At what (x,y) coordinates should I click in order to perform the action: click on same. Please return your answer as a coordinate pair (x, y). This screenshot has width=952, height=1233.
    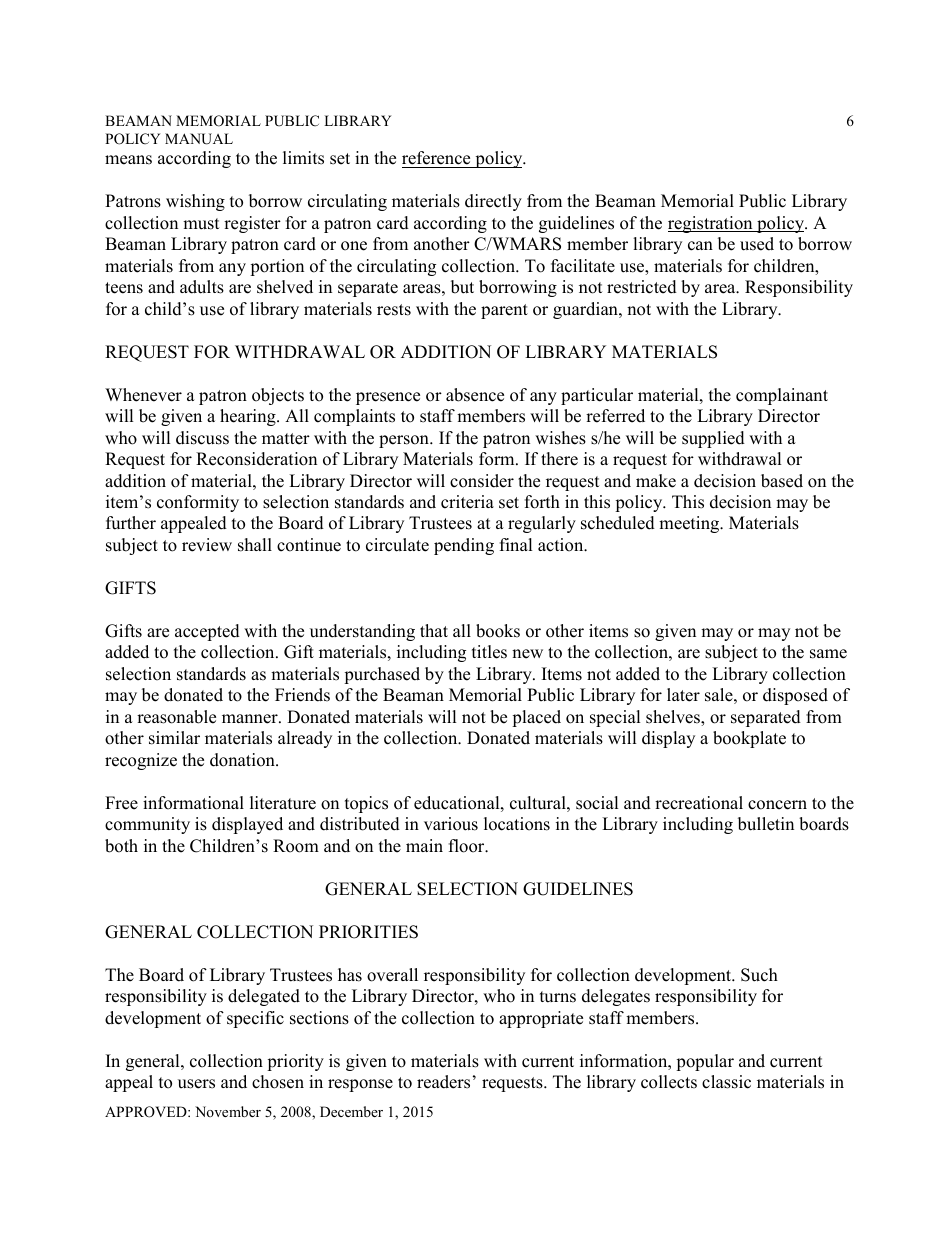
    Looking at the image, I should click on (828, 654).
